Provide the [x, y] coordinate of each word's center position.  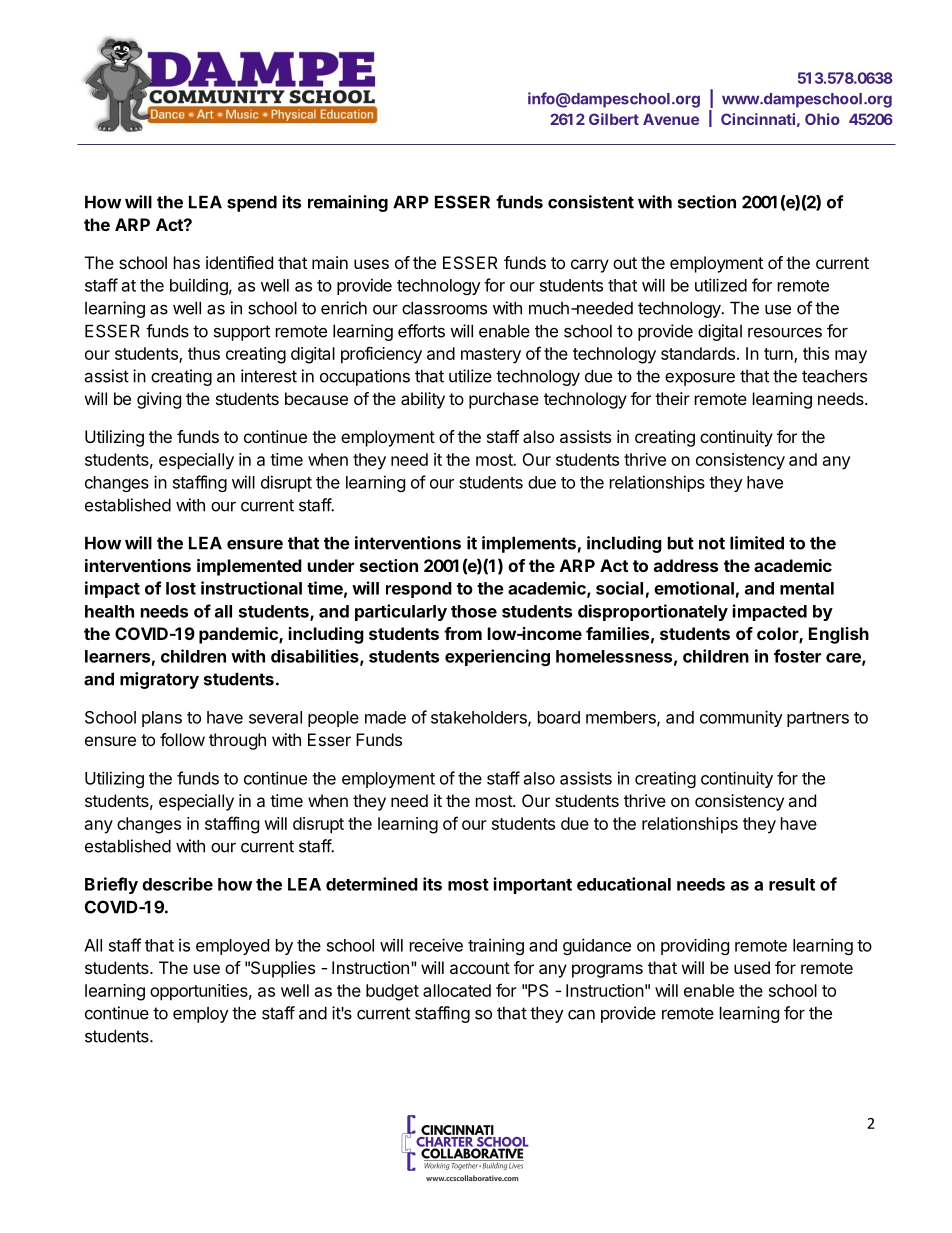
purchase [504, 400]
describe [177, 884]
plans [162, 719]
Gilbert [614, 119]
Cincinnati [758, 119]
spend [252, 203]
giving [159, 400]
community [741, 718]
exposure [700, 379]
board [559, 717]
